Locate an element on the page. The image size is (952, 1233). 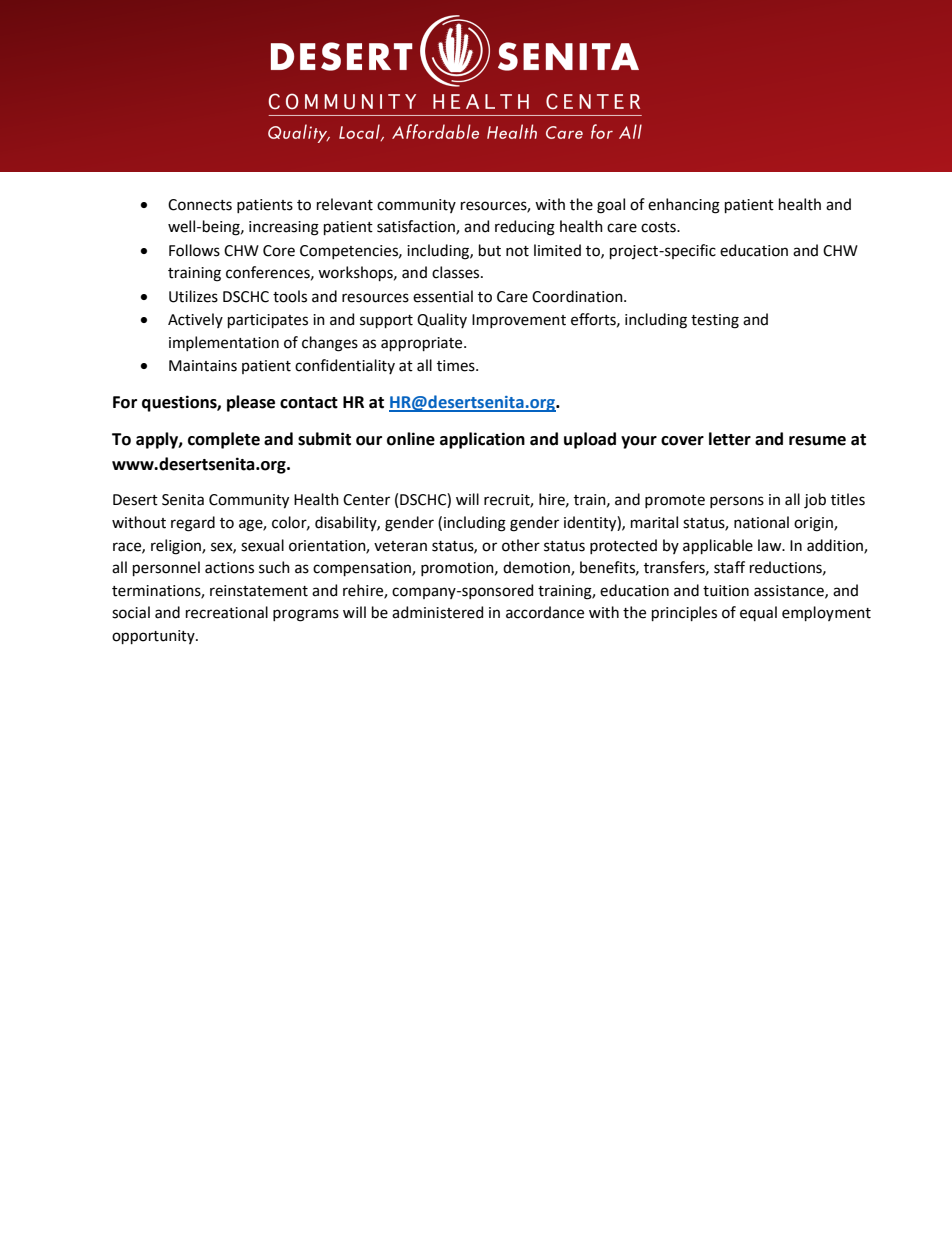
recreational is located at coordinates (227, 612).
